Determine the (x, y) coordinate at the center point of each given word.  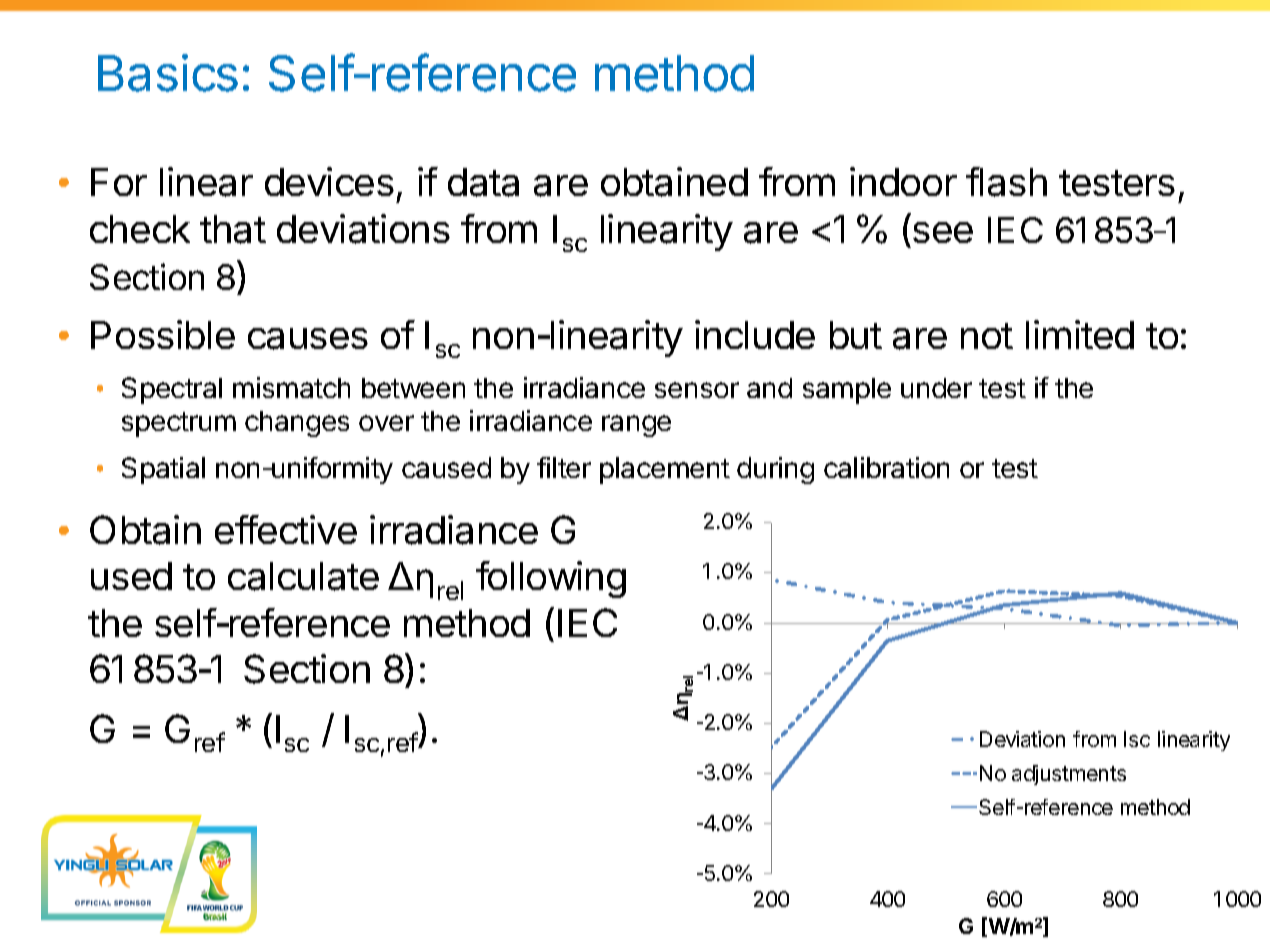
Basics (168, 73)
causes (308, 339)
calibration (886, 467)
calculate (303, 576)
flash (1006, 182)
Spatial (163, 470)
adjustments (1069, 775)
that (233, 229)
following (551, 579)
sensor (697, 390)
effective (286, 529)
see (943, 232)
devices (329, 181)
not (987, 336)
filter (564, 467)
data (483, 182)
